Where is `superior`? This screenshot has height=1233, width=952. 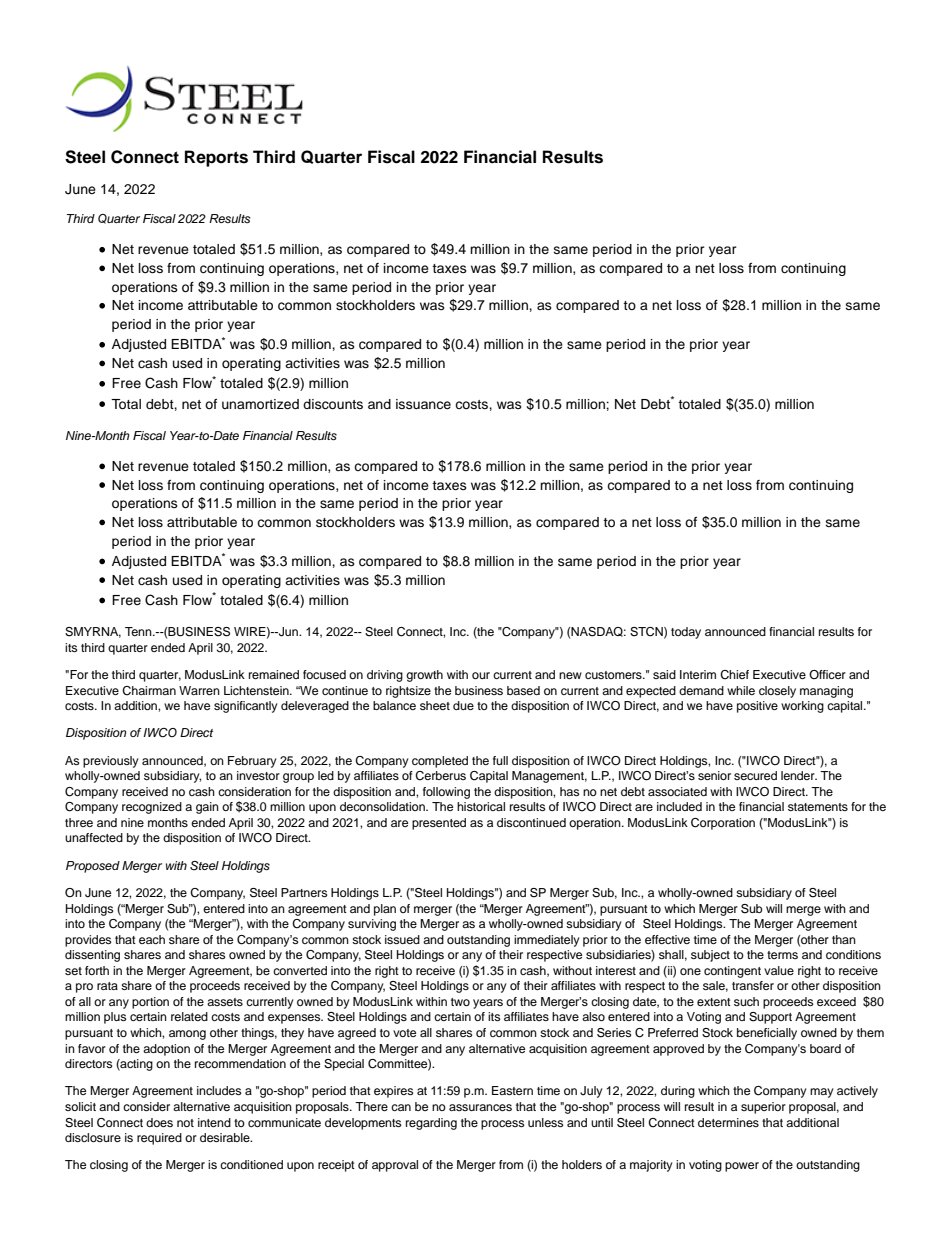 superior is located at coordinates (763, 1108).
